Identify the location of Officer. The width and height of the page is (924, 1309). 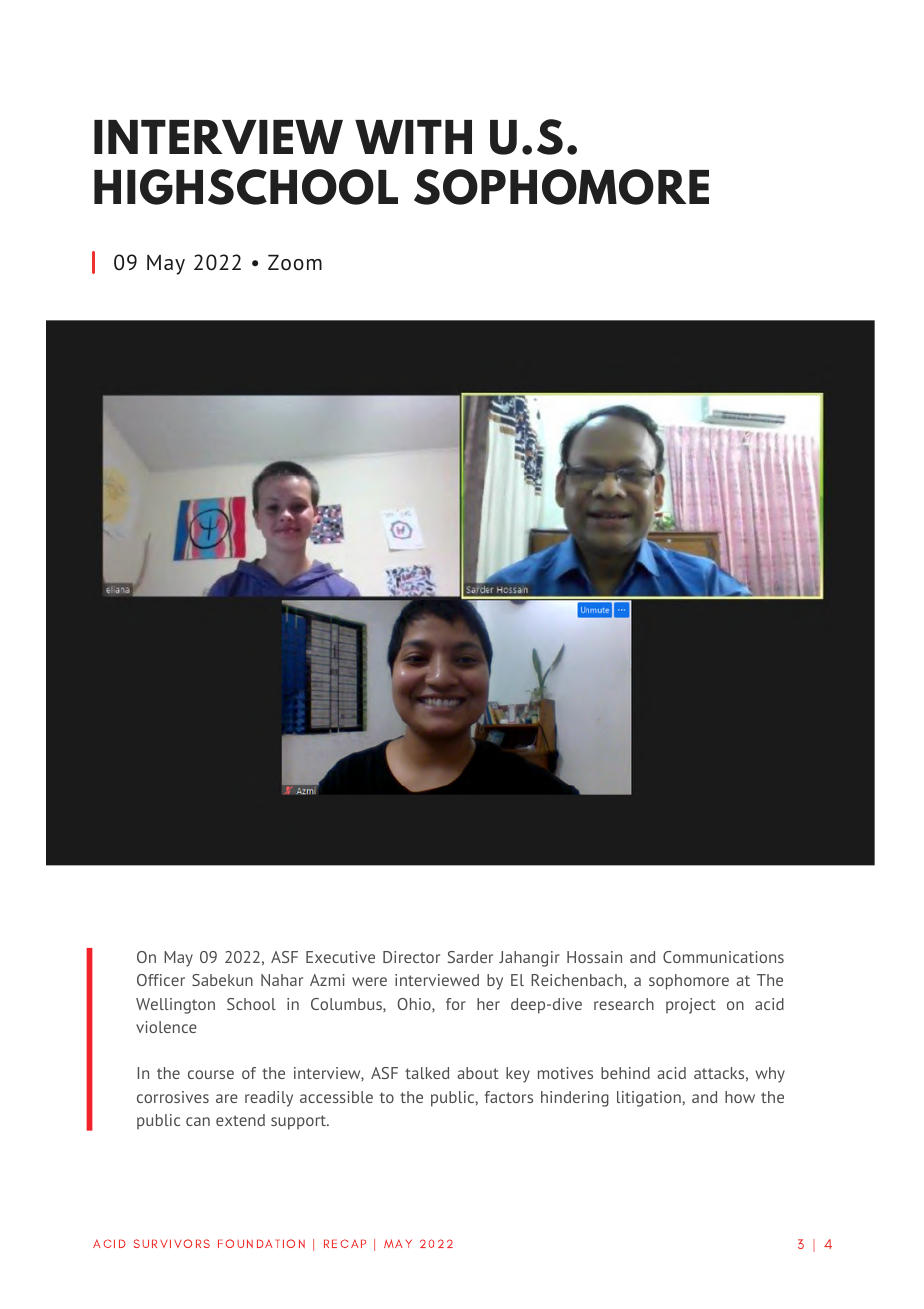
(161, 980).
